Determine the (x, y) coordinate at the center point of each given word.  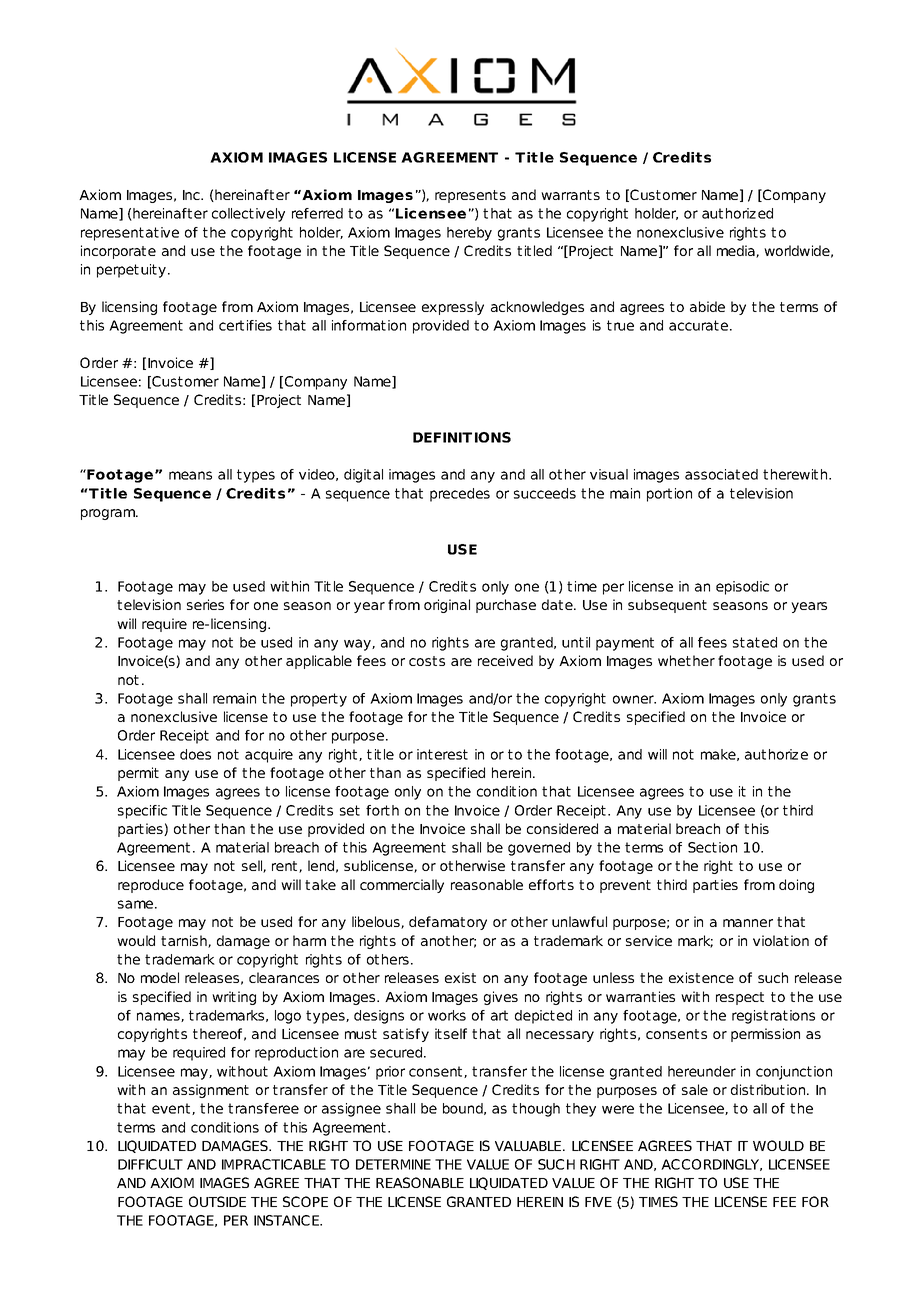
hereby (469, 234)
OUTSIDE (217, 1201)
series (205, 604)
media (737, 251)
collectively (248, 215)
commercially (402, 886)
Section (712, 847)
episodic (742, 588)
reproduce (151, 886)
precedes (460, 495)
